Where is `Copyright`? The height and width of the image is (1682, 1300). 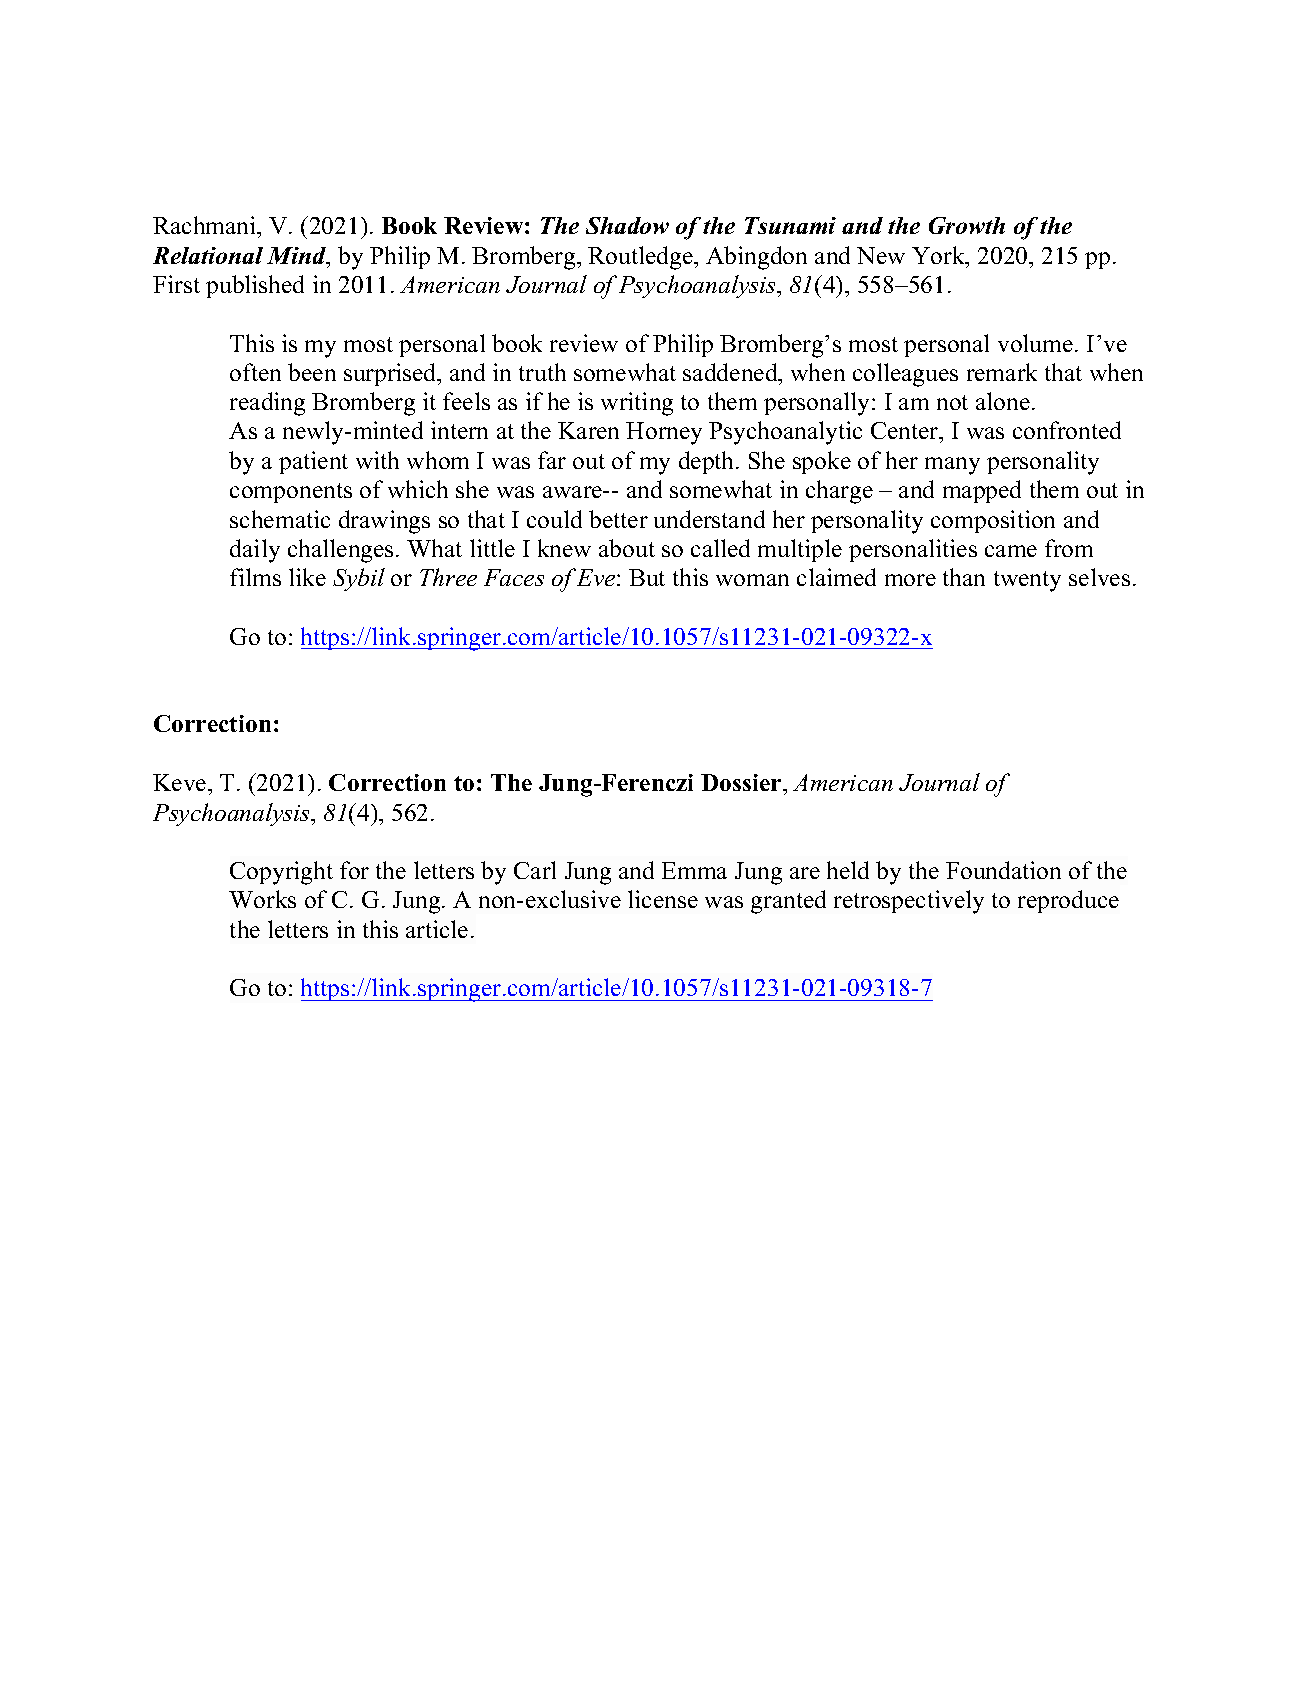
Copyright is located at coordinates (281, 873).
